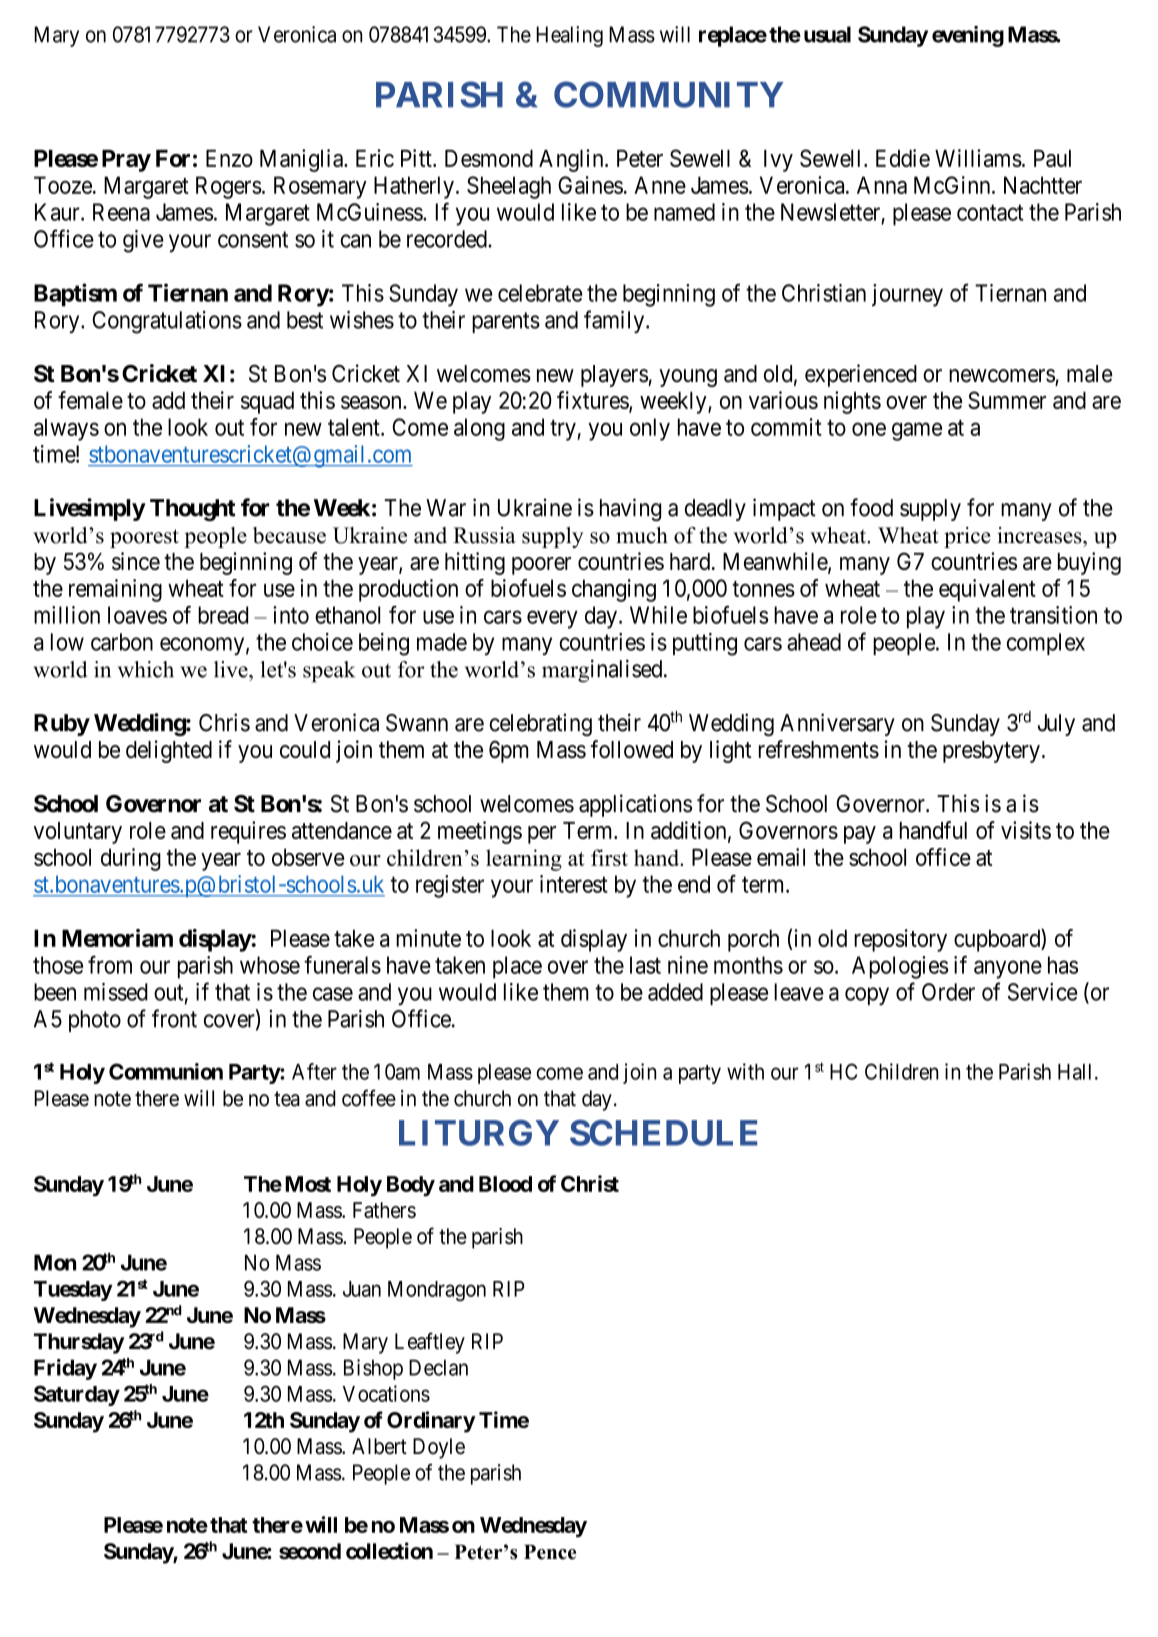 The width and height of the page is (1158, 1637). I want to click on price, so click(967, 537).
